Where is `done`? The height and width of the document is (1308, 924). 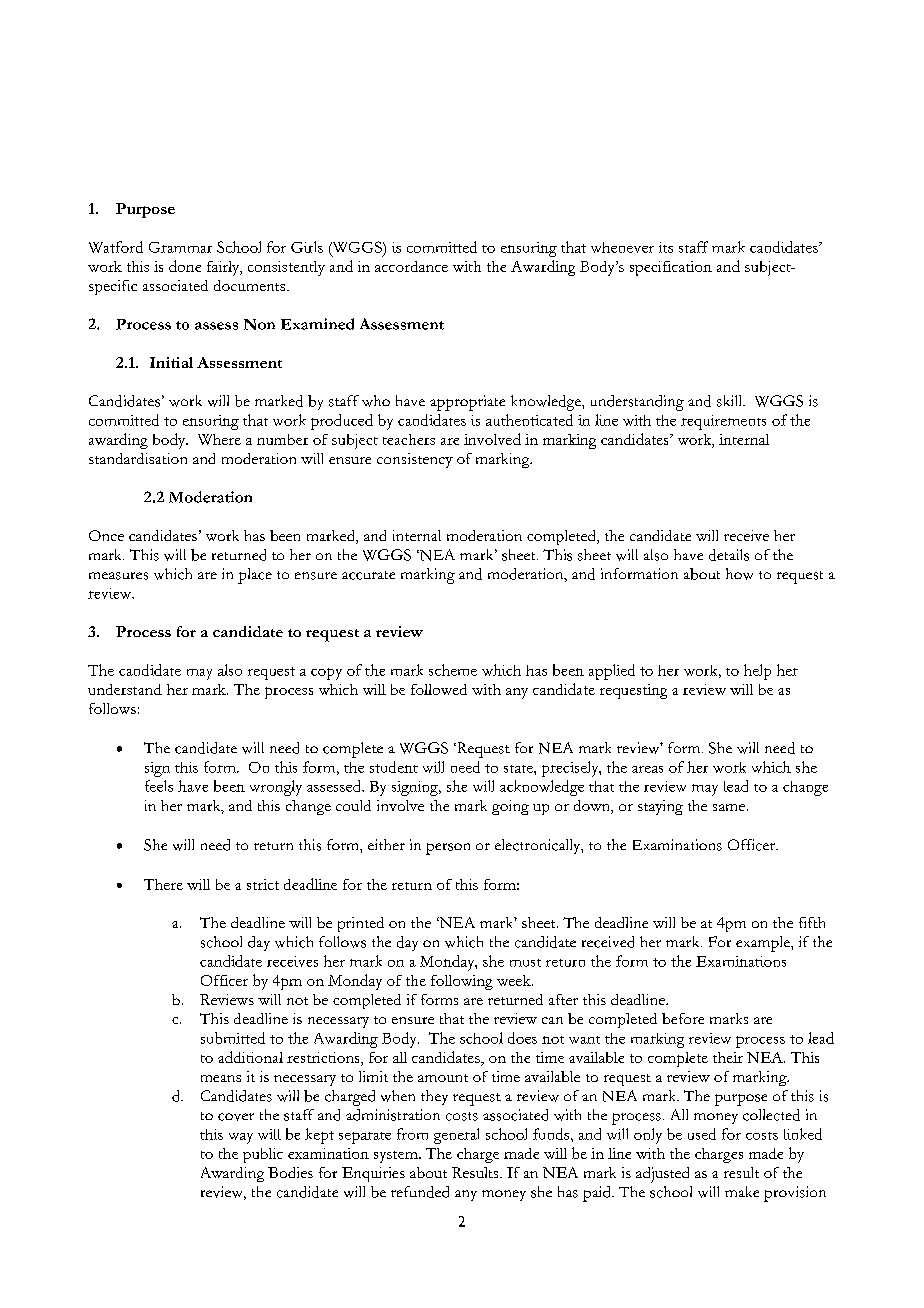 done is located at coordinates (185, 266).
